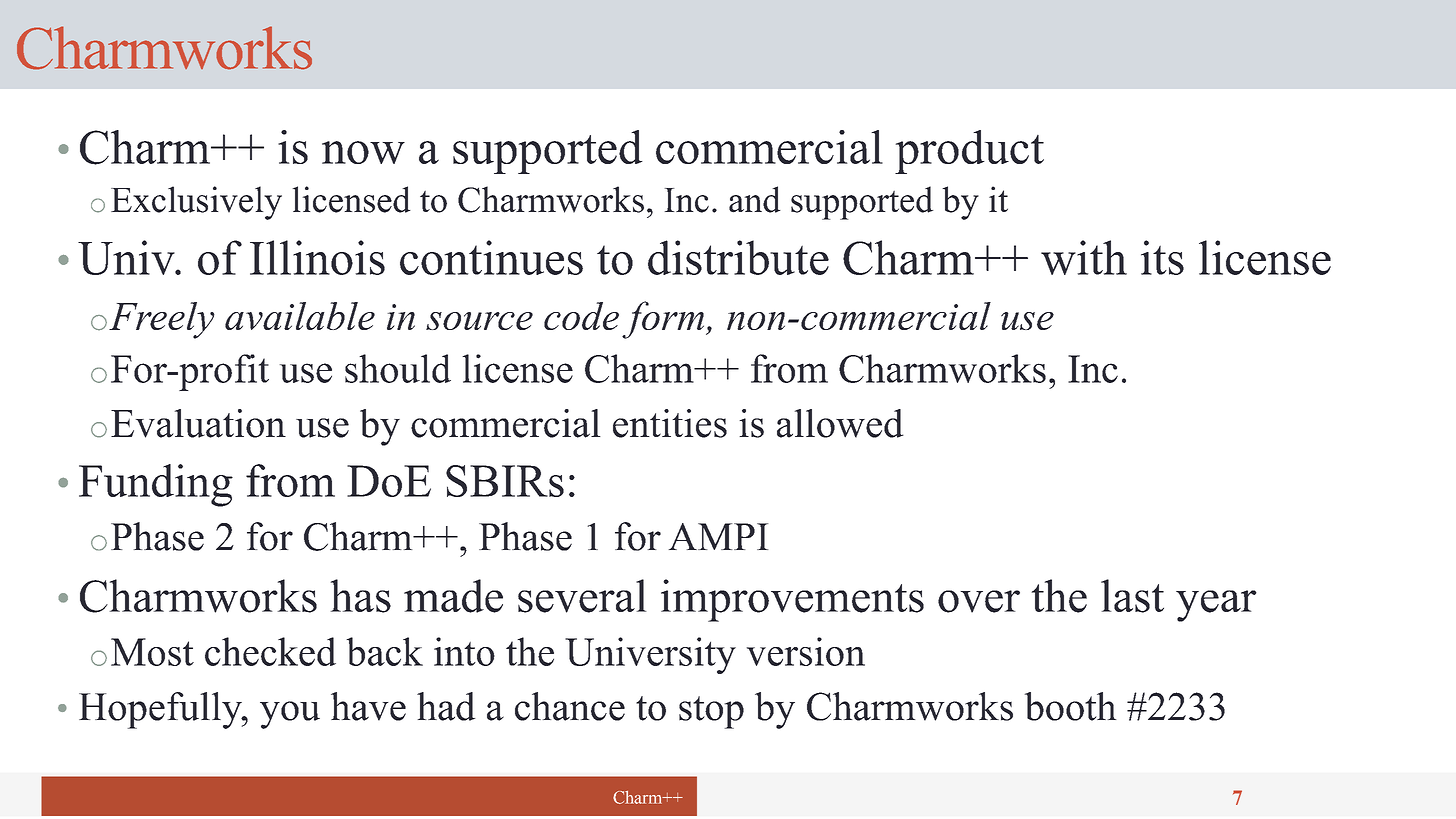  I want to click on and, so click(755, 199).
